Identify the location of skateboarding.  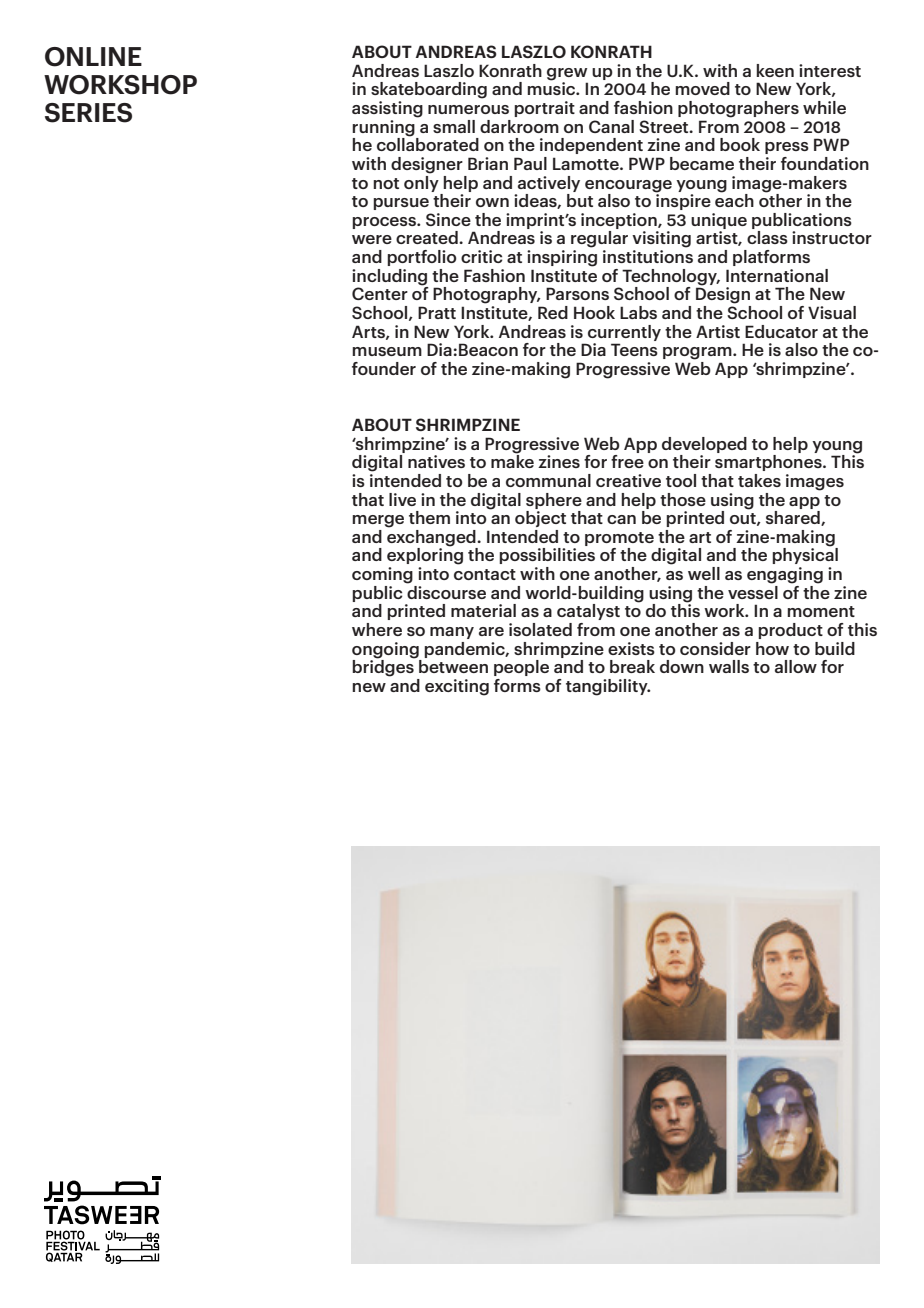
(429, 90).
